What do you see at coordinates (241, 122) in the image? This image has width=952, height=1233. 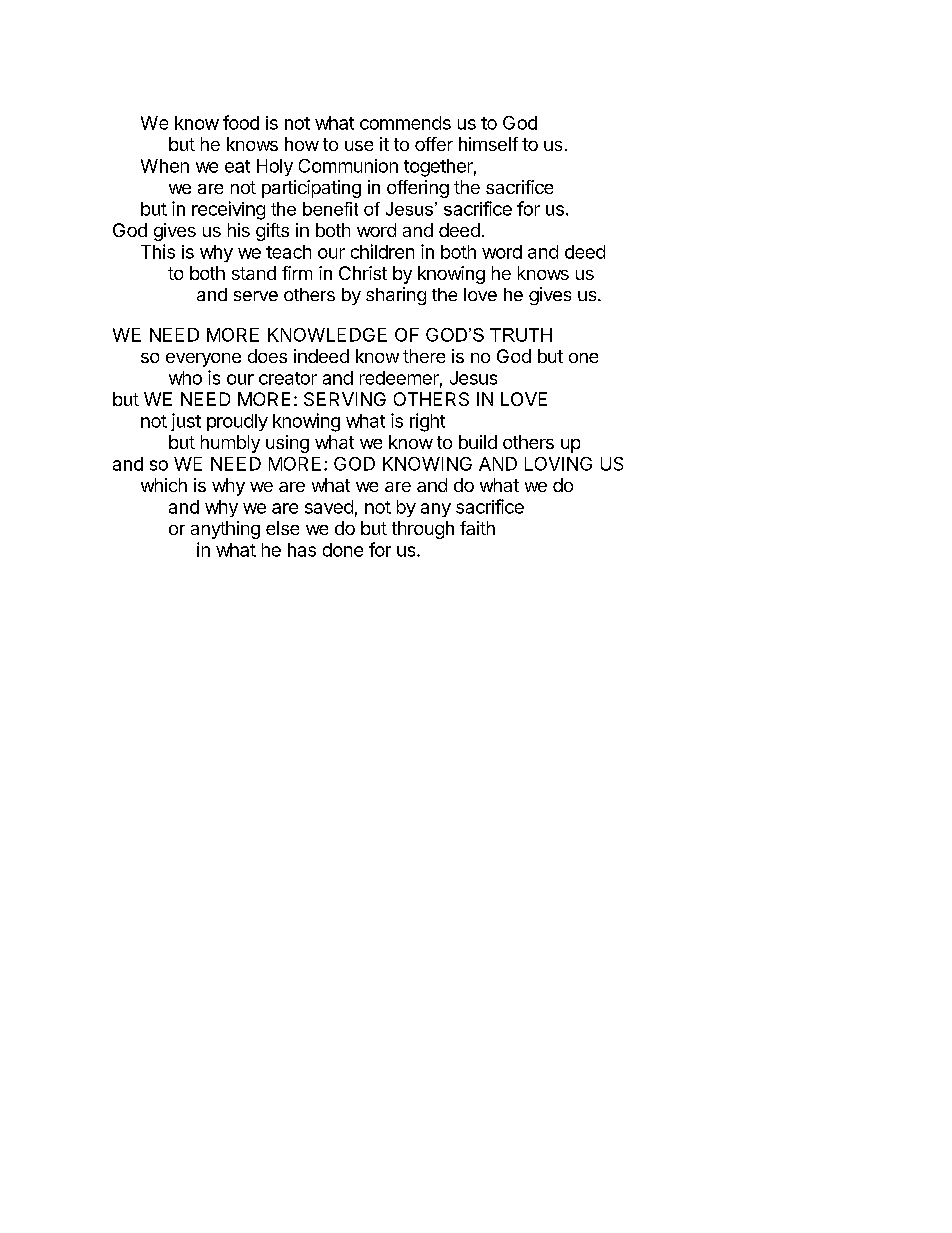 I see `food` at bounding box center [241, 122].
